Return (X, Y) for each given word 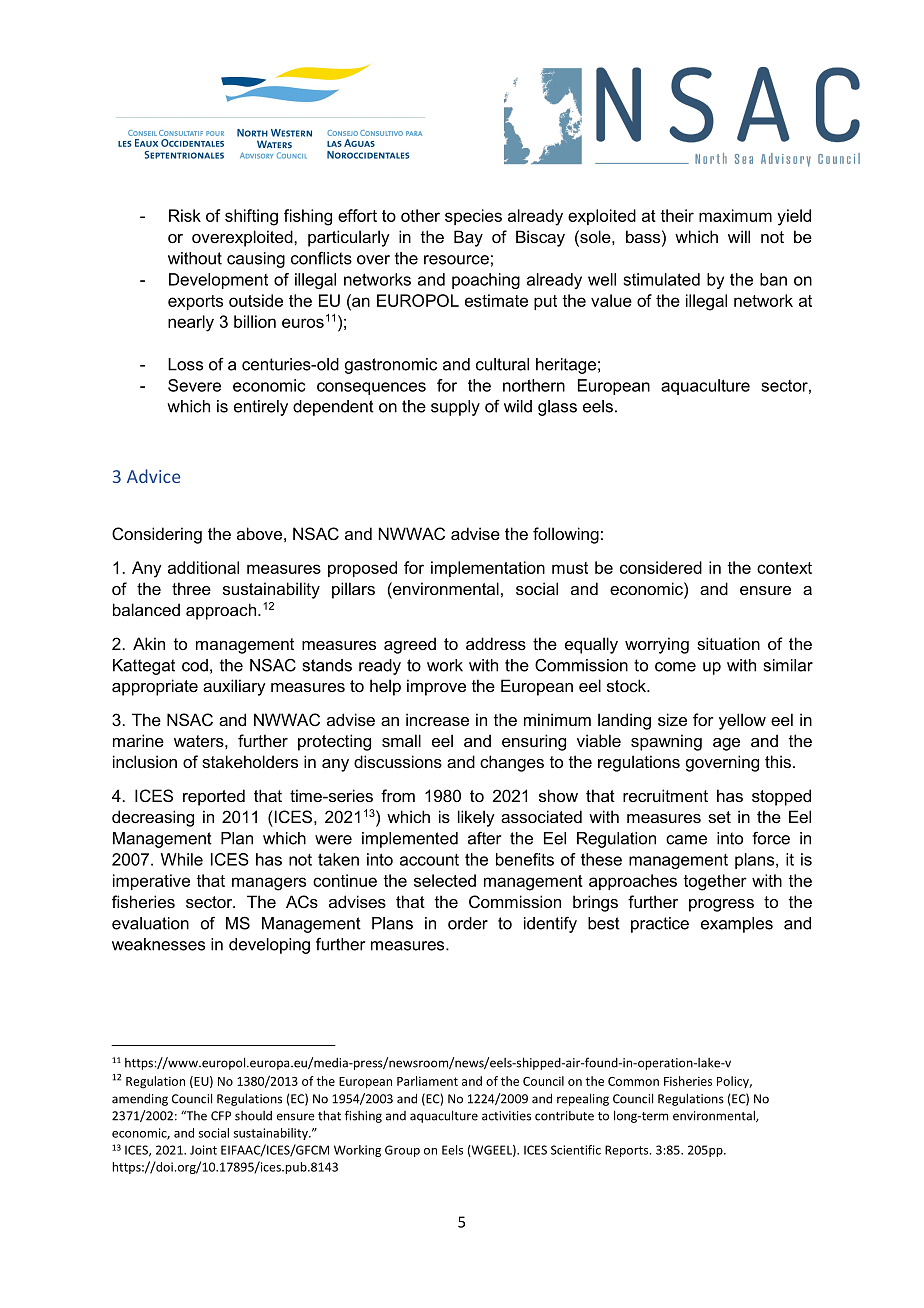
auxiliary (234, 687)
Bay (468, 238)
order (468, 923)
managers (269, 884)
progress (721, 905)
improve (436, 687)
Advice (153, 476)
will (739, 236)
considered (661, 567)
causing (256, 260)
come (675, 667)
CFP (221, 1116)
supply (455, 408)
